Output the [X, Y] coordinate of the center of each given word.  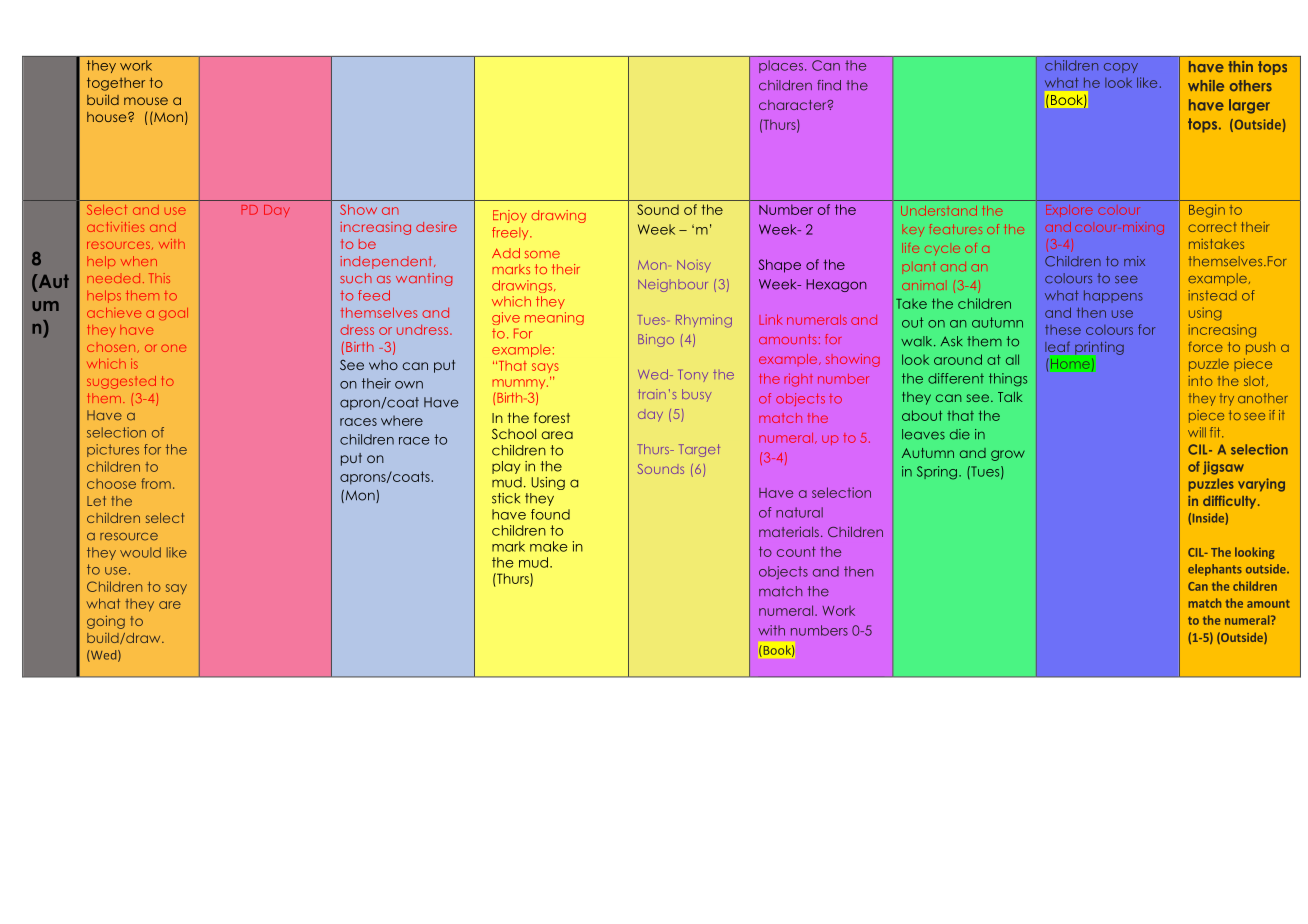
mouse [146, 101]
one [173, 348]
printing [1098, 349]
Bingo [656, 340]
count [796, 551]
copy [1121, 68]
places [781, 66]
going [106, 622]
